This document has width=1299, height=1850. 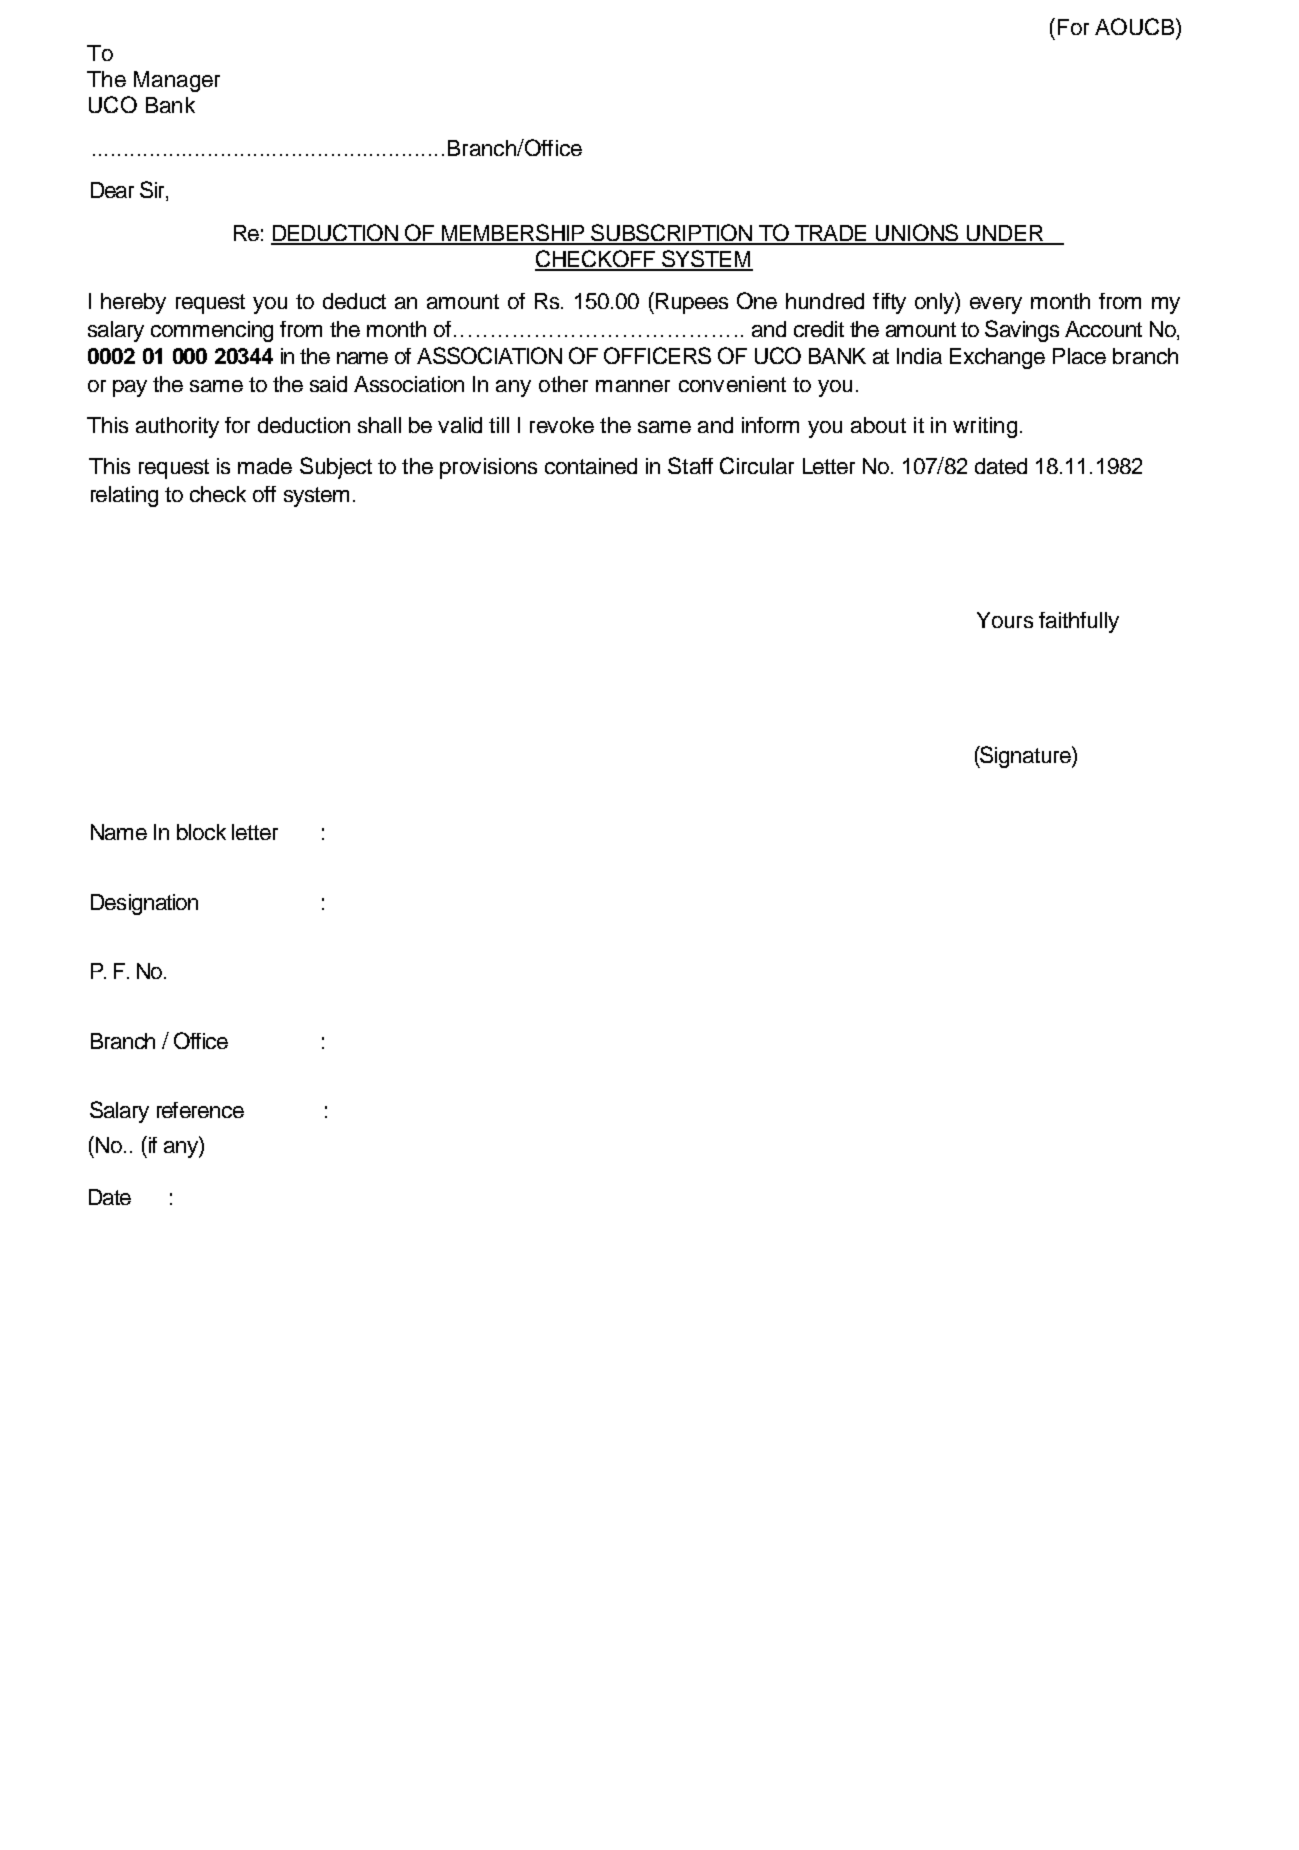 What do you see at coordinates (1005, 620) in the document?
I see `Yours` at bounding box center [1005, 620].
